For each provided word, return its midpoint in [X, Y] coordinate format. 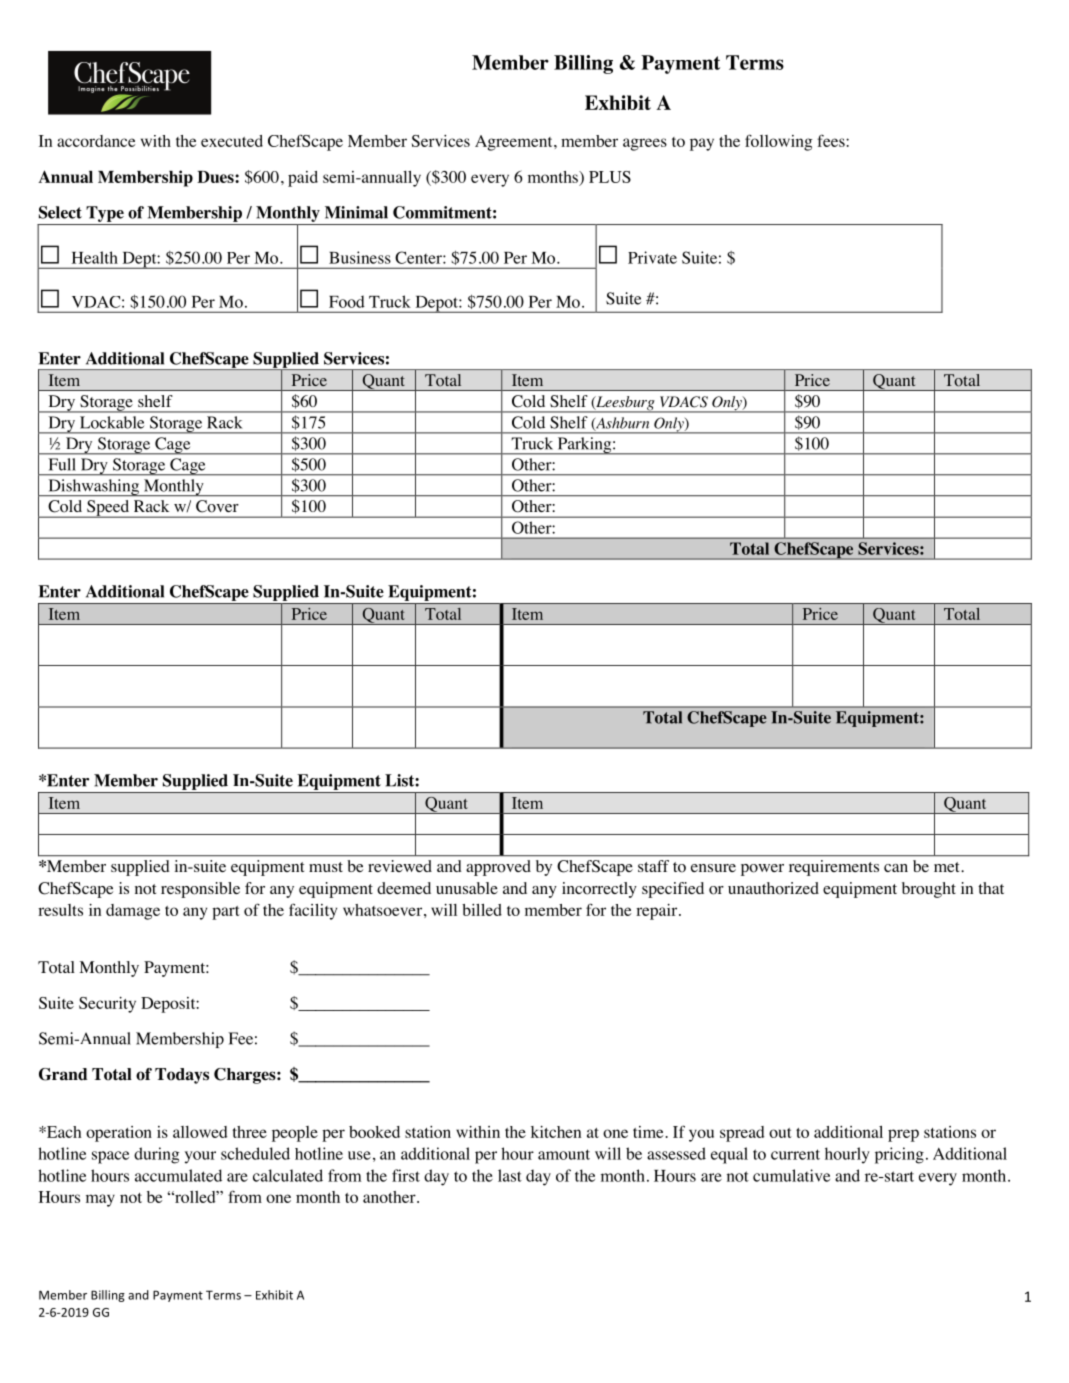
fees [832, 140]
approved [498, 868]
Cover [217, 506]
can [896, 868]
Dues [216, 177]
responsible [200, 890]
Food [347, 301]
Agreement [515, 143]
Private [652, 257]
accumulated [178, 1175]
